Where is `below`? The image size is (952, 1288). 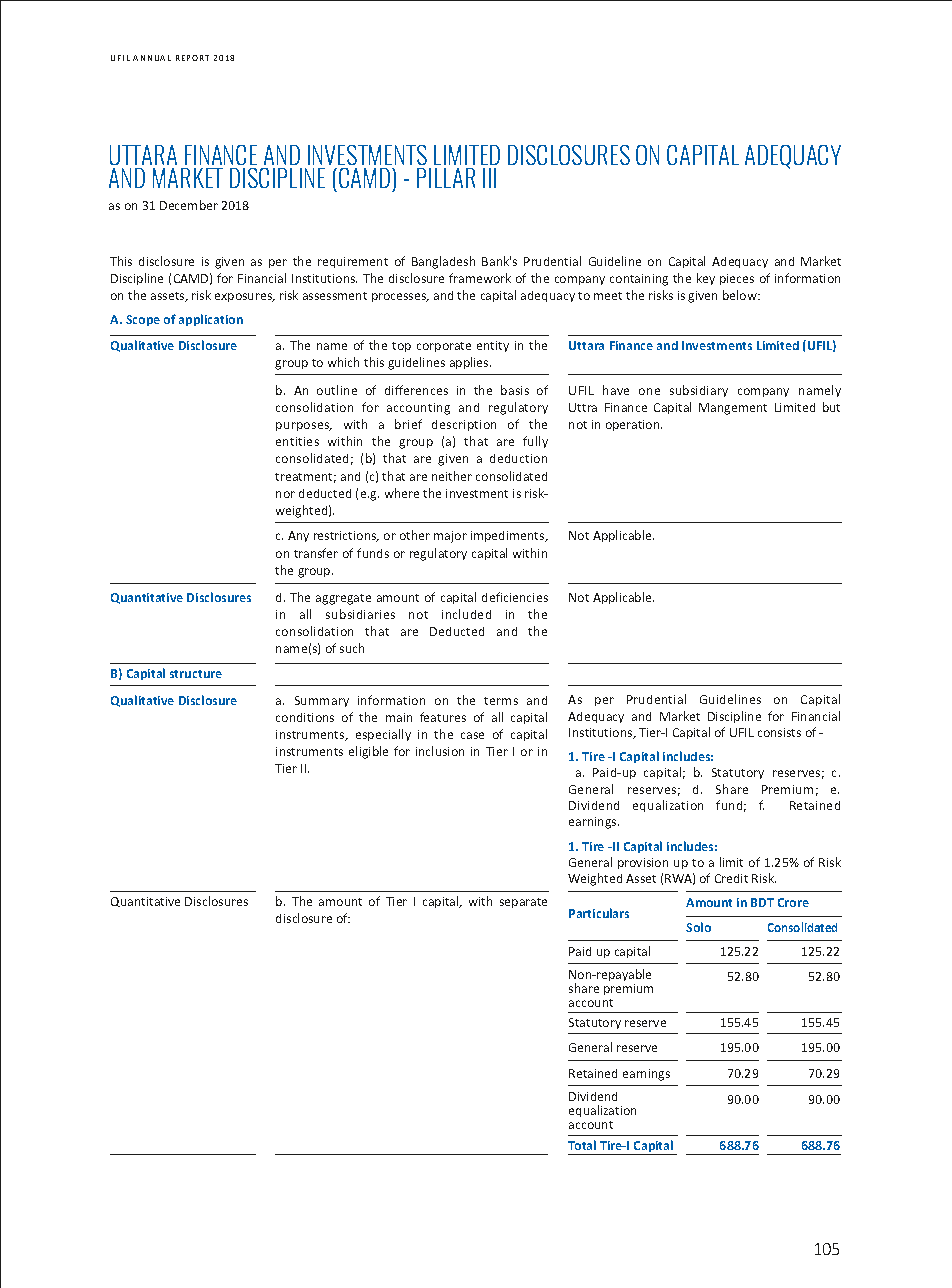 below is located at coordinates (741, 295).
